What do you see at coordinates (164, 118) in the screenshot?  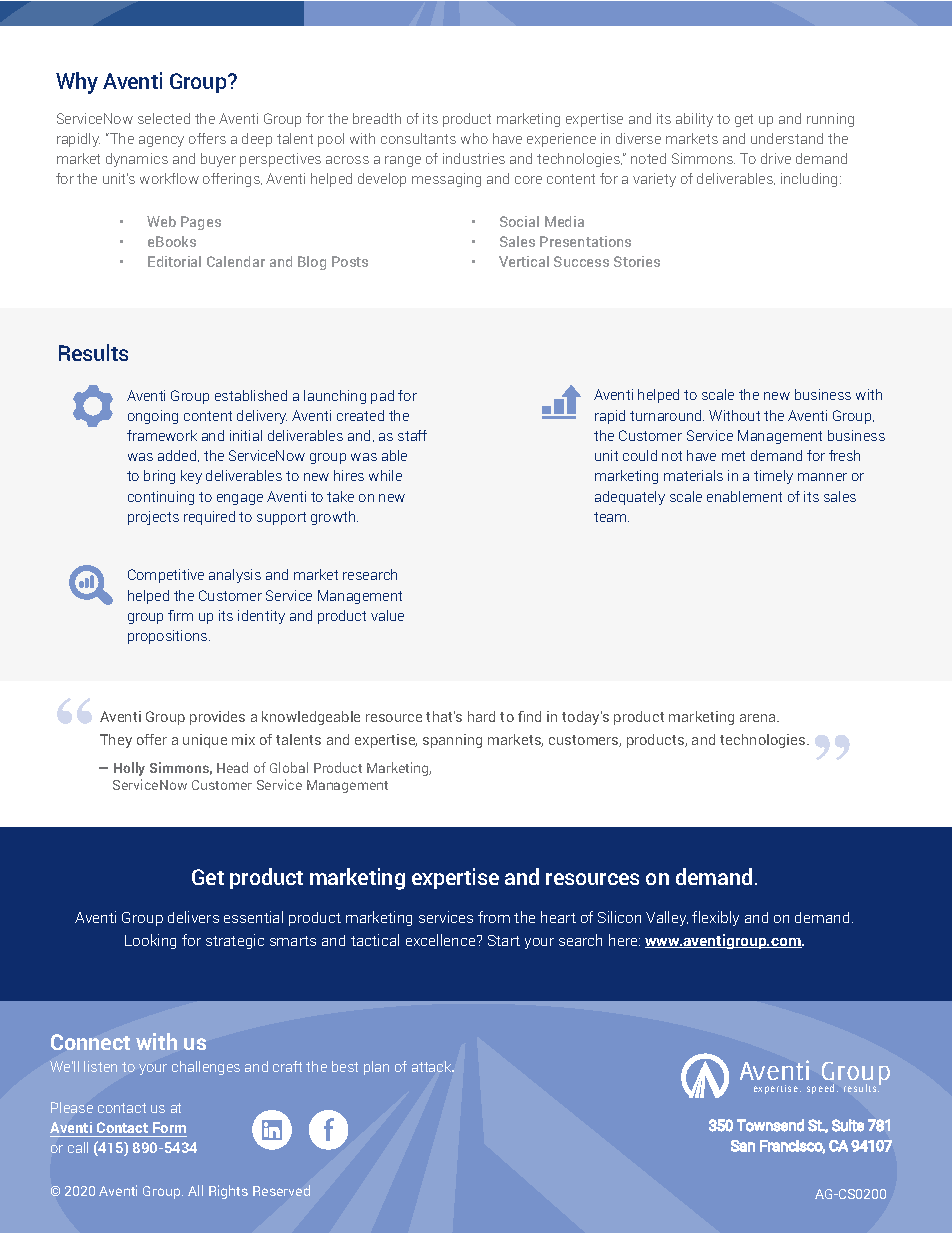 I see `selected` at bounding box center [164, 118].
